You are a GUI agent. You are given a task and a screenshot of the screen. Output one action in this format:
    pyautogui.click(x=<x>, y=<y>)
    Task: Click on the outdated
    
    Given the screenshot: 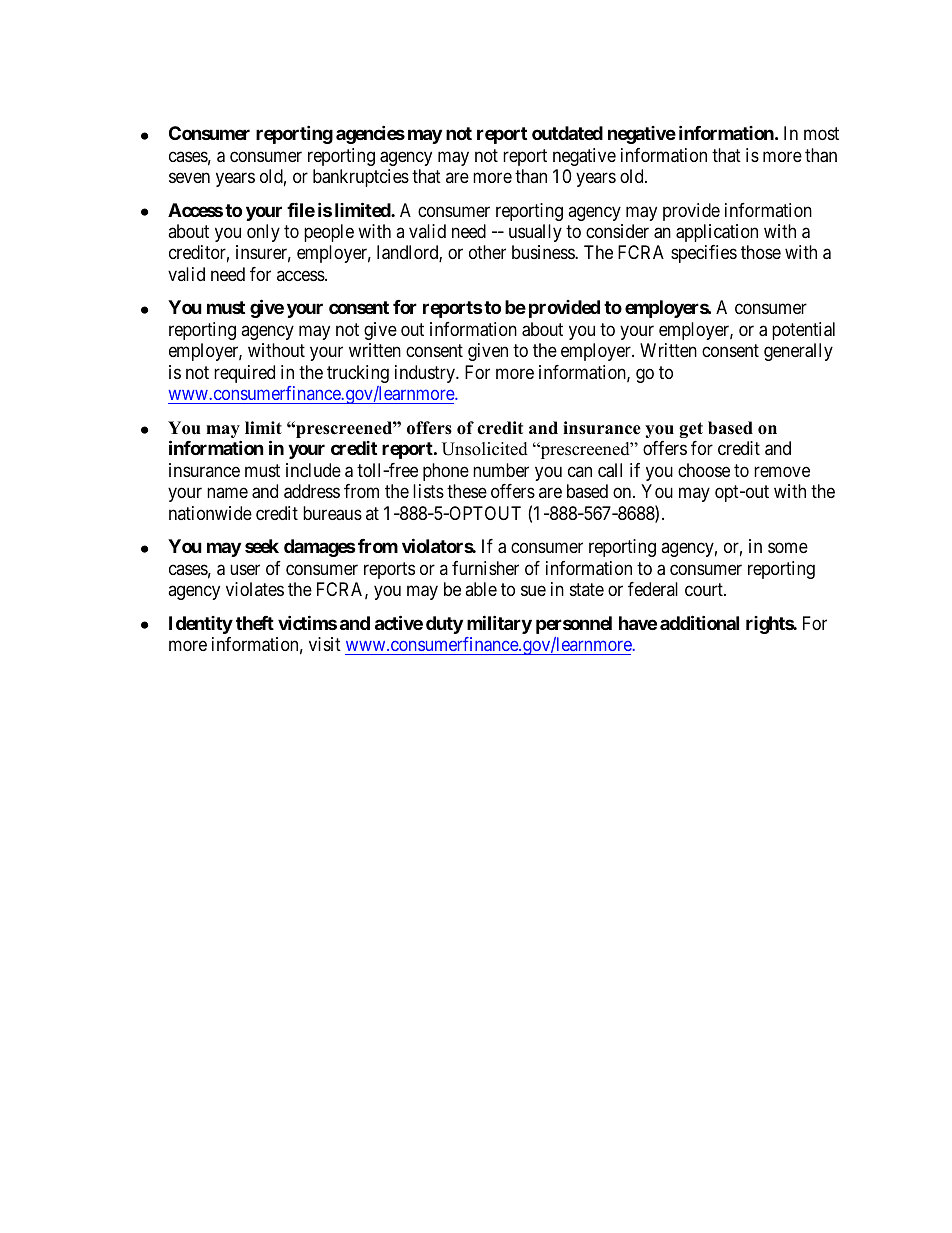 What is the action you would take?
    pyautogui.click(x=567, y=133)
